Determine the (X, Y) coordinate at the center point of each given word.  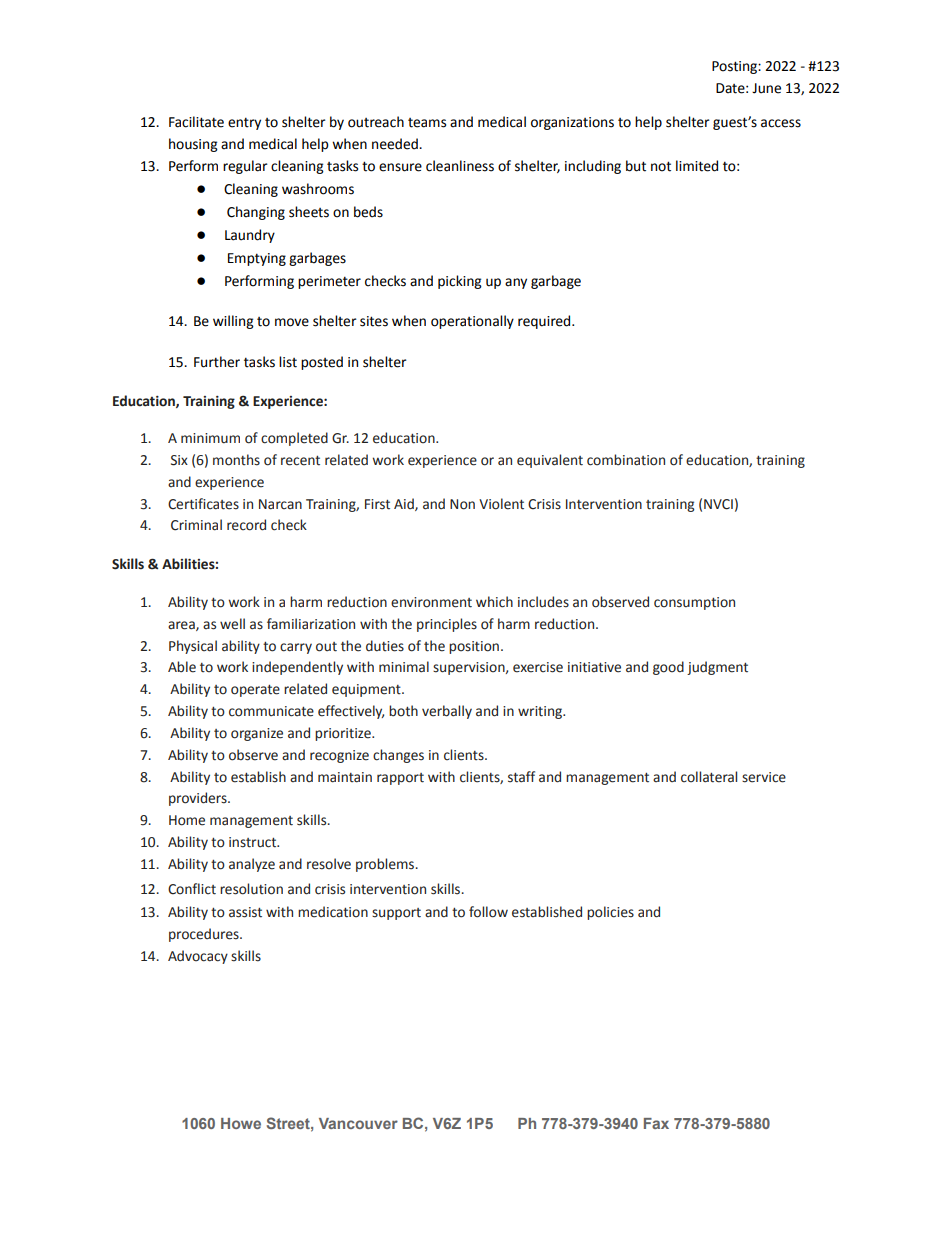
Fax (656, 1123)
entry (244, 123)
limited (697, 166)
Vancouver (358, 1123)
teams (427, 123)
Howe (241, 1123)
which (494, 602)
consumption (694, 603)
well (232, 624)
